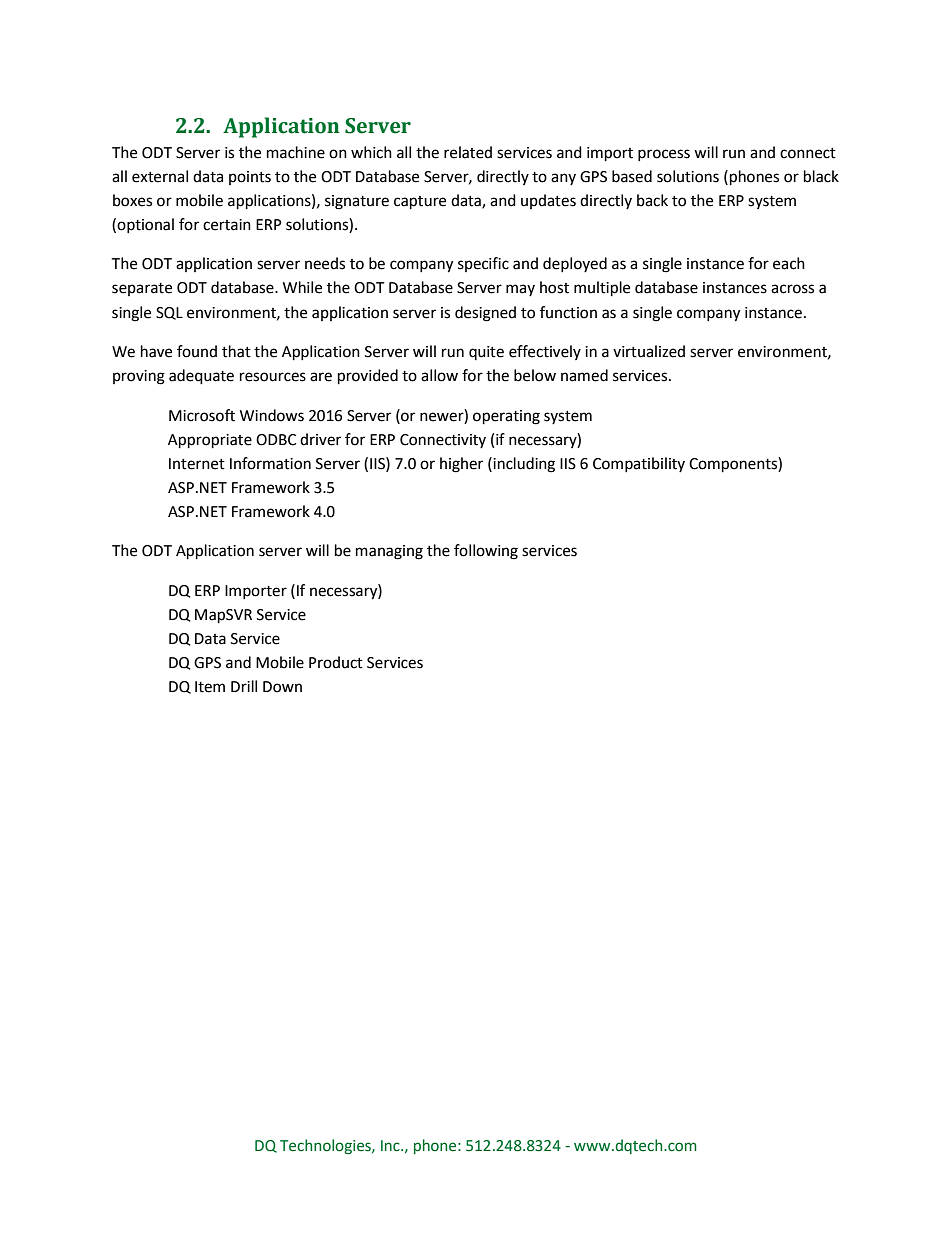  I want to click on Internet, so click(197, 464).
